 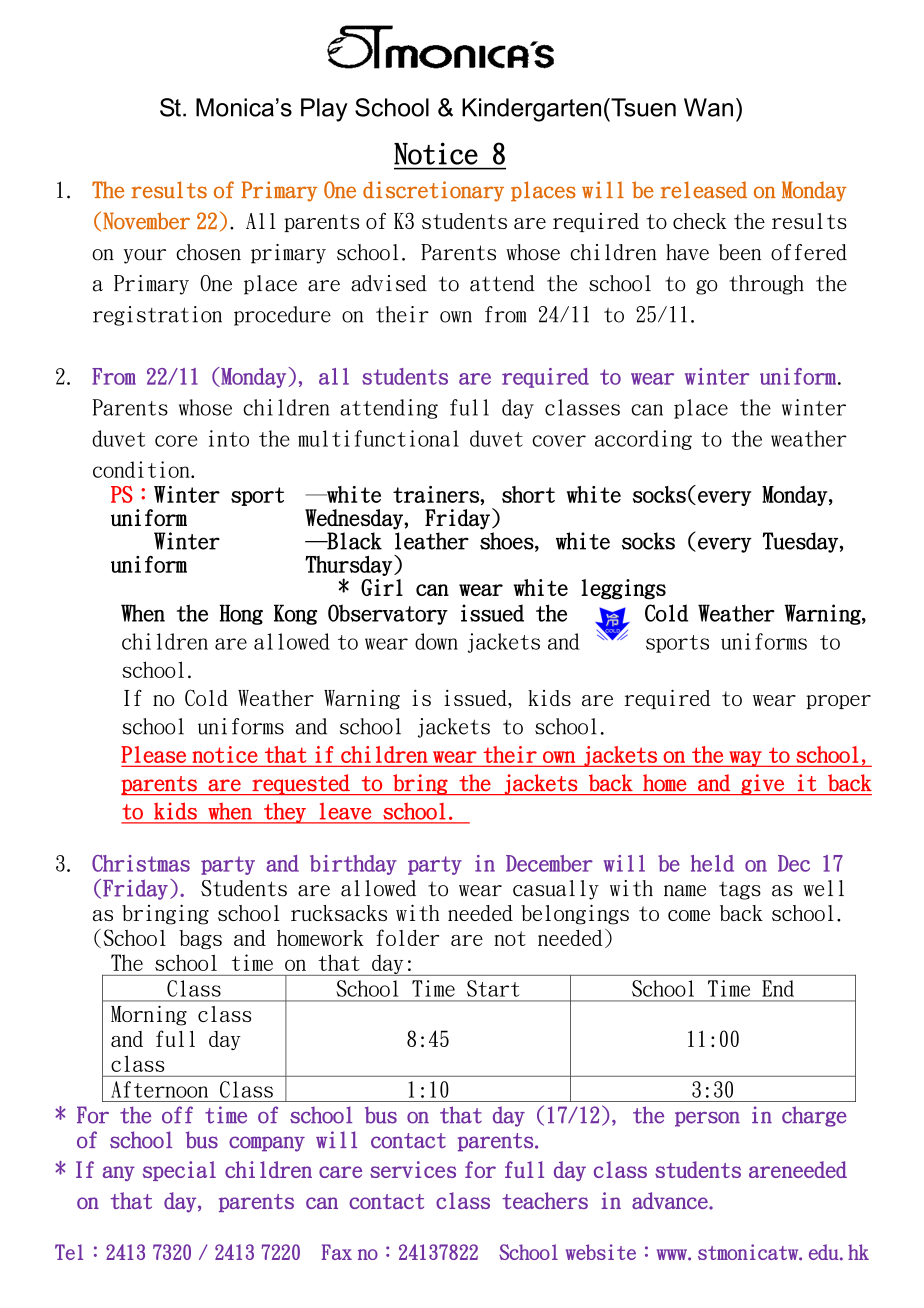 What do you see at coordinates (436, 641) in the screenshot?
I see `down` at bounding box center [436, 641].
